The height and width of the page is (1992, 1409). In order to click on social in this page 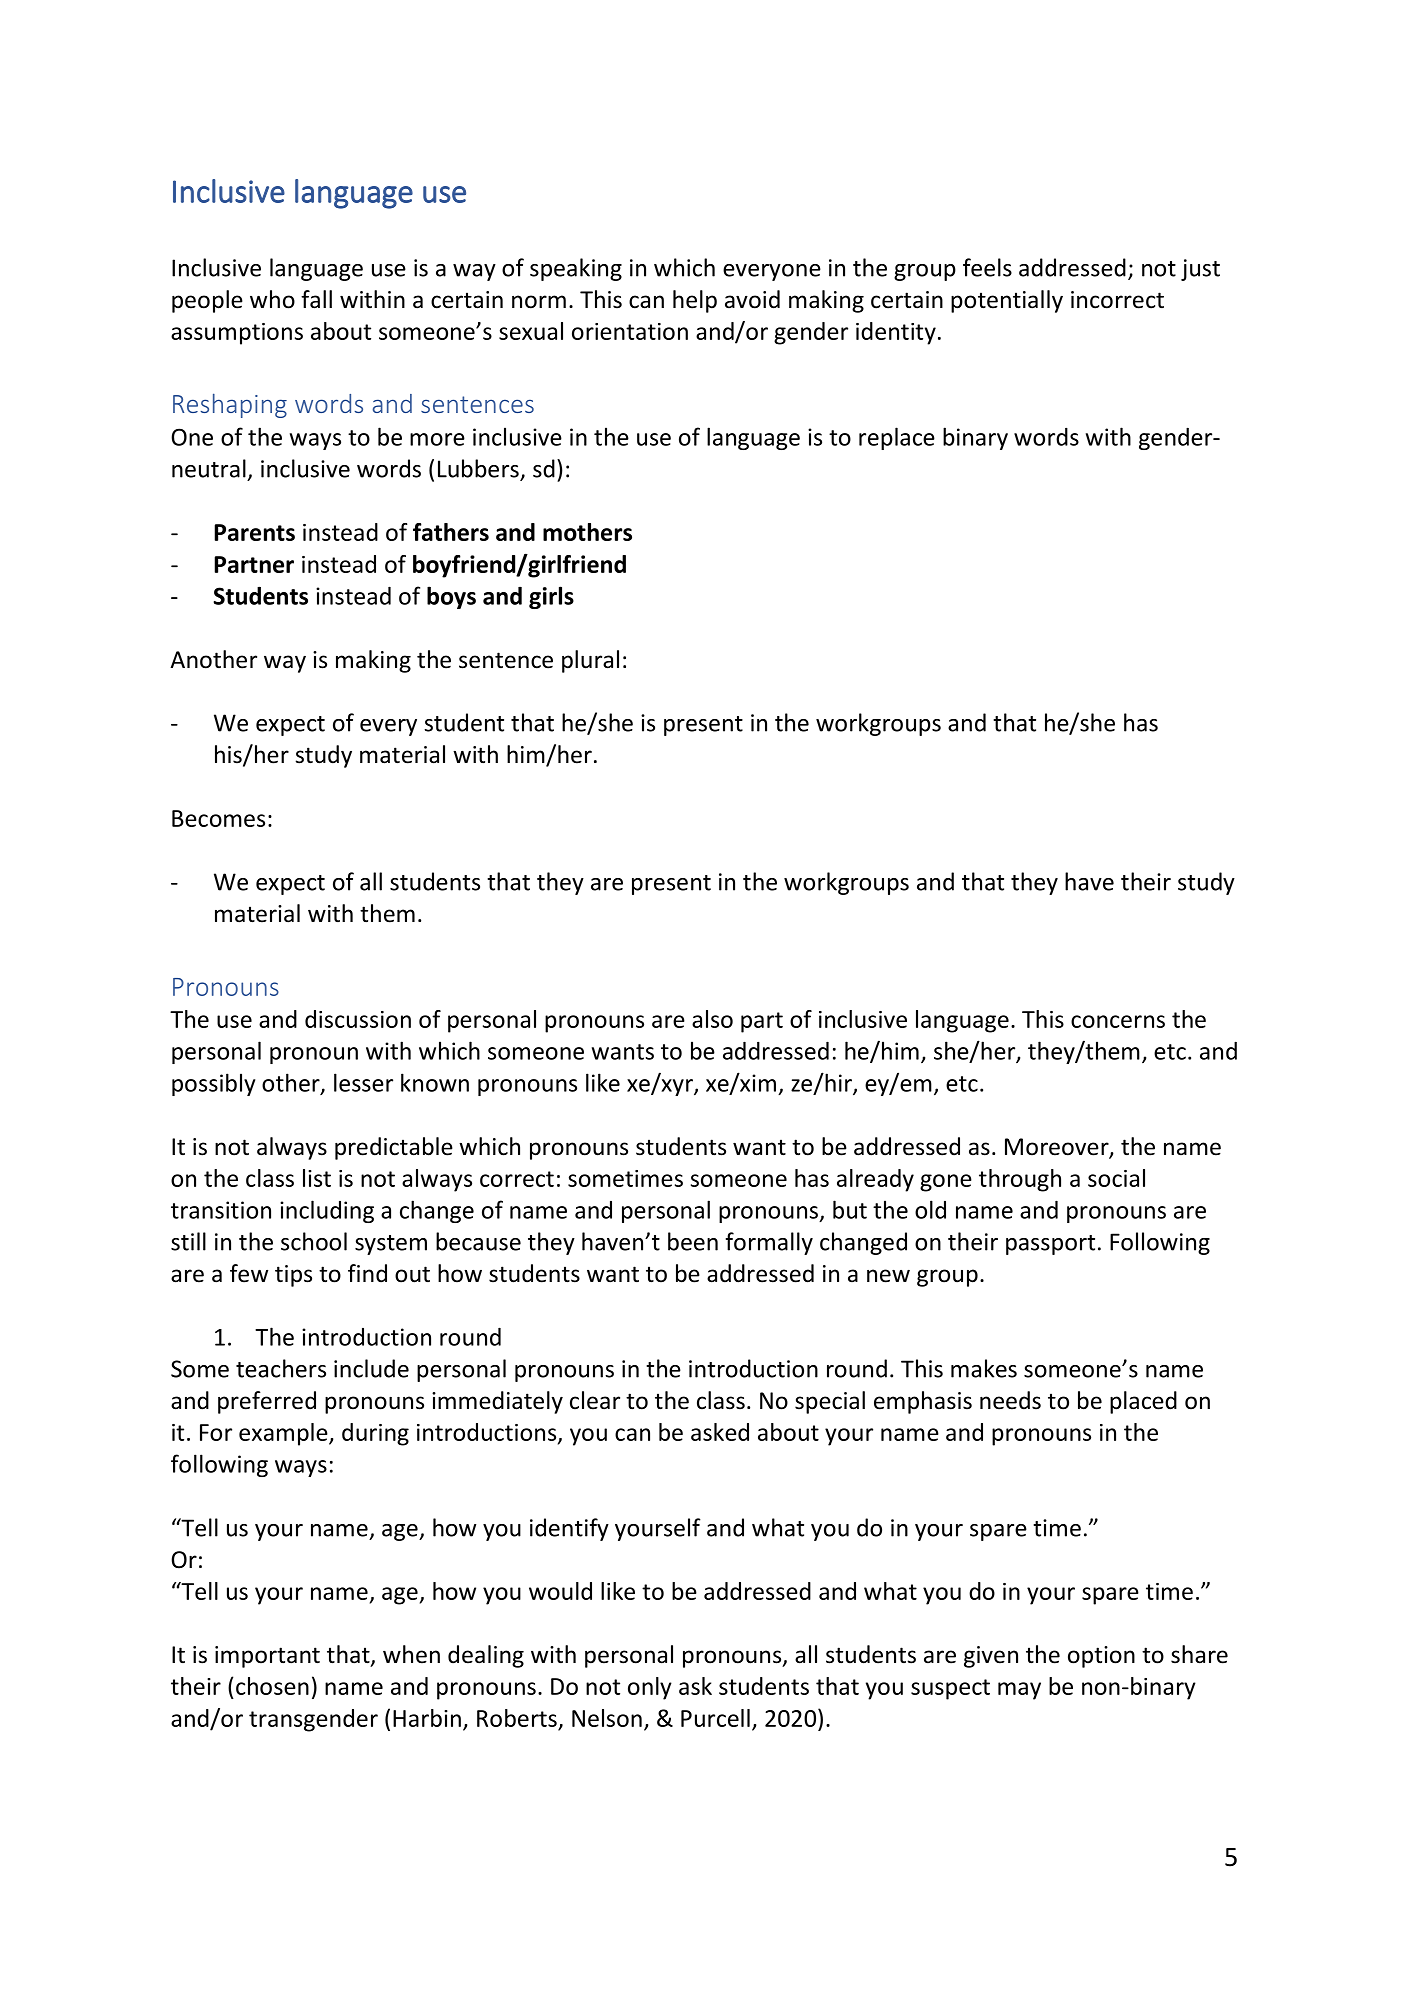, I will do `click(1116, 1178)`.
